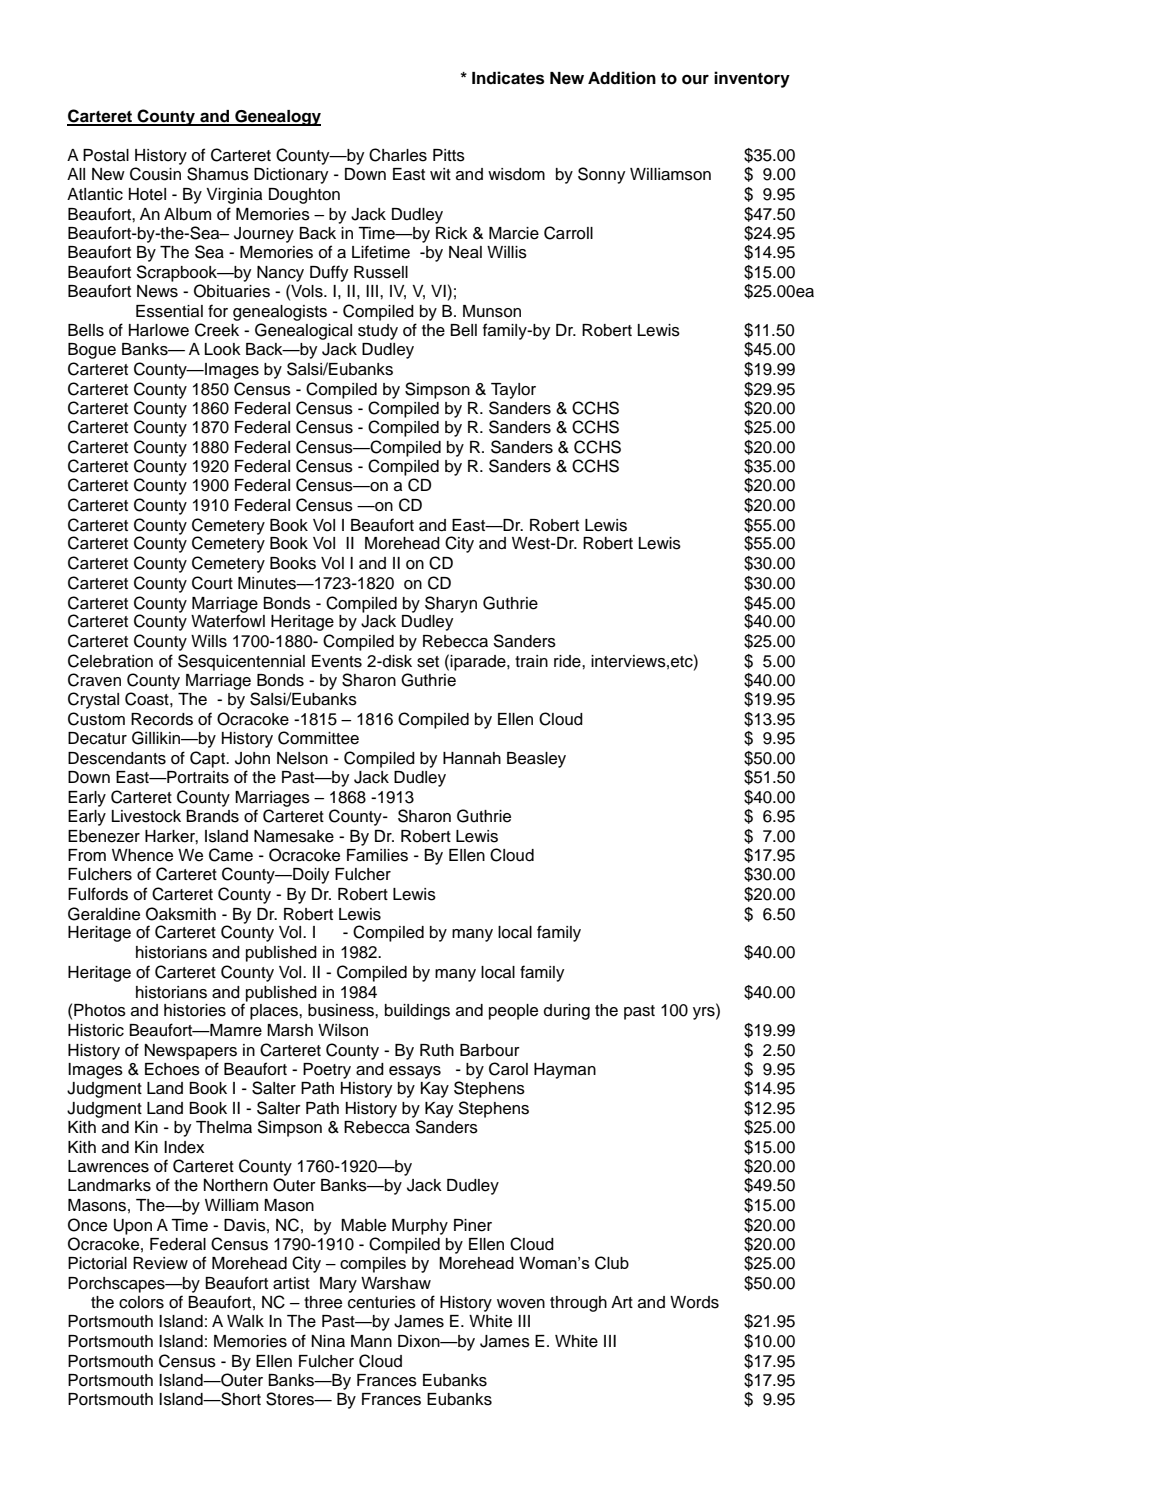 This screenshot has height=1487, width=1149. Describe the element at coordinates (209, 641) in the screenshot. I see `Wills` at that location.
